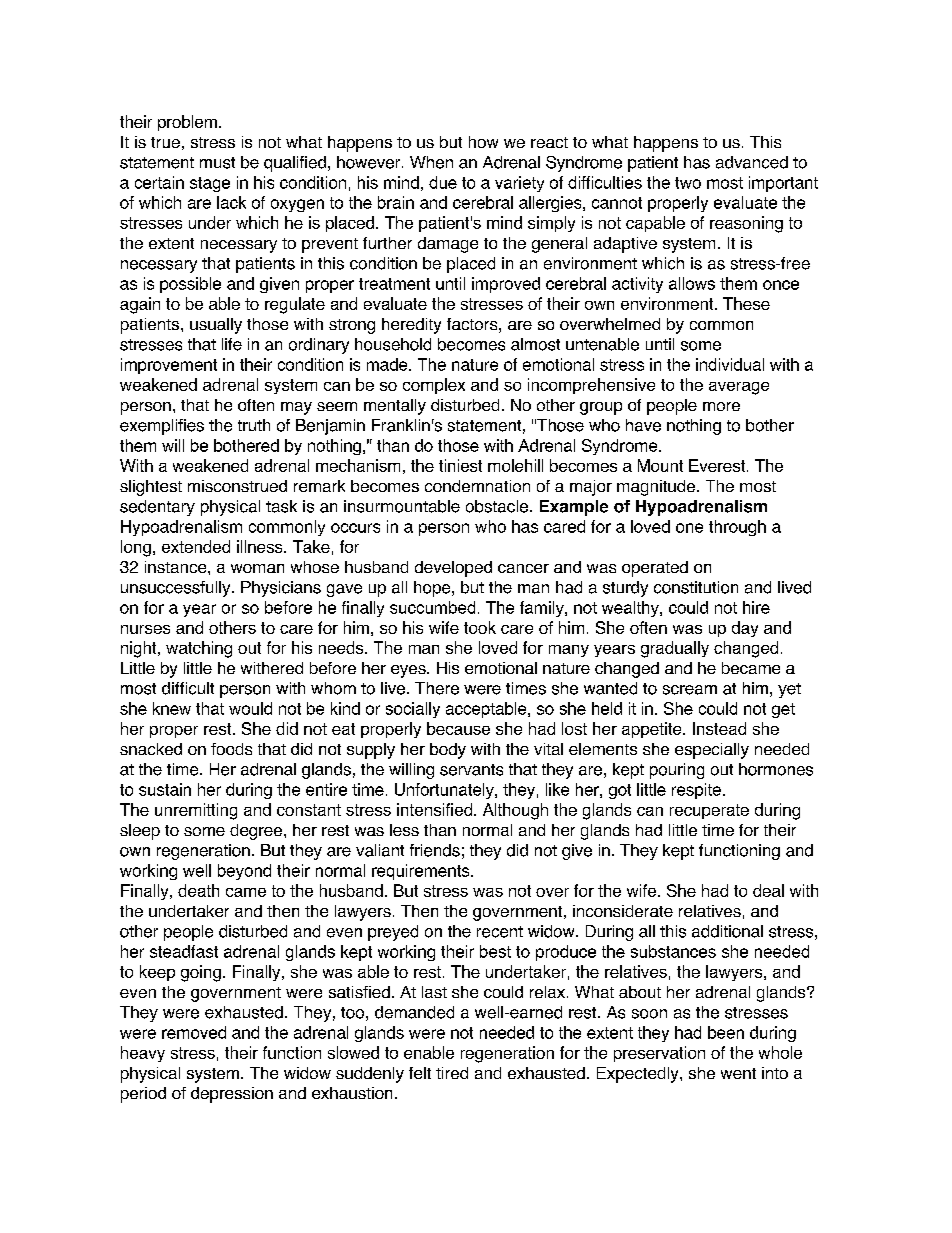 The image size is (952, 1233). What do you see at coordinates (177, 589) in the screenshot?
I see `unsuccessfully` at bounding box center [177, 589].
